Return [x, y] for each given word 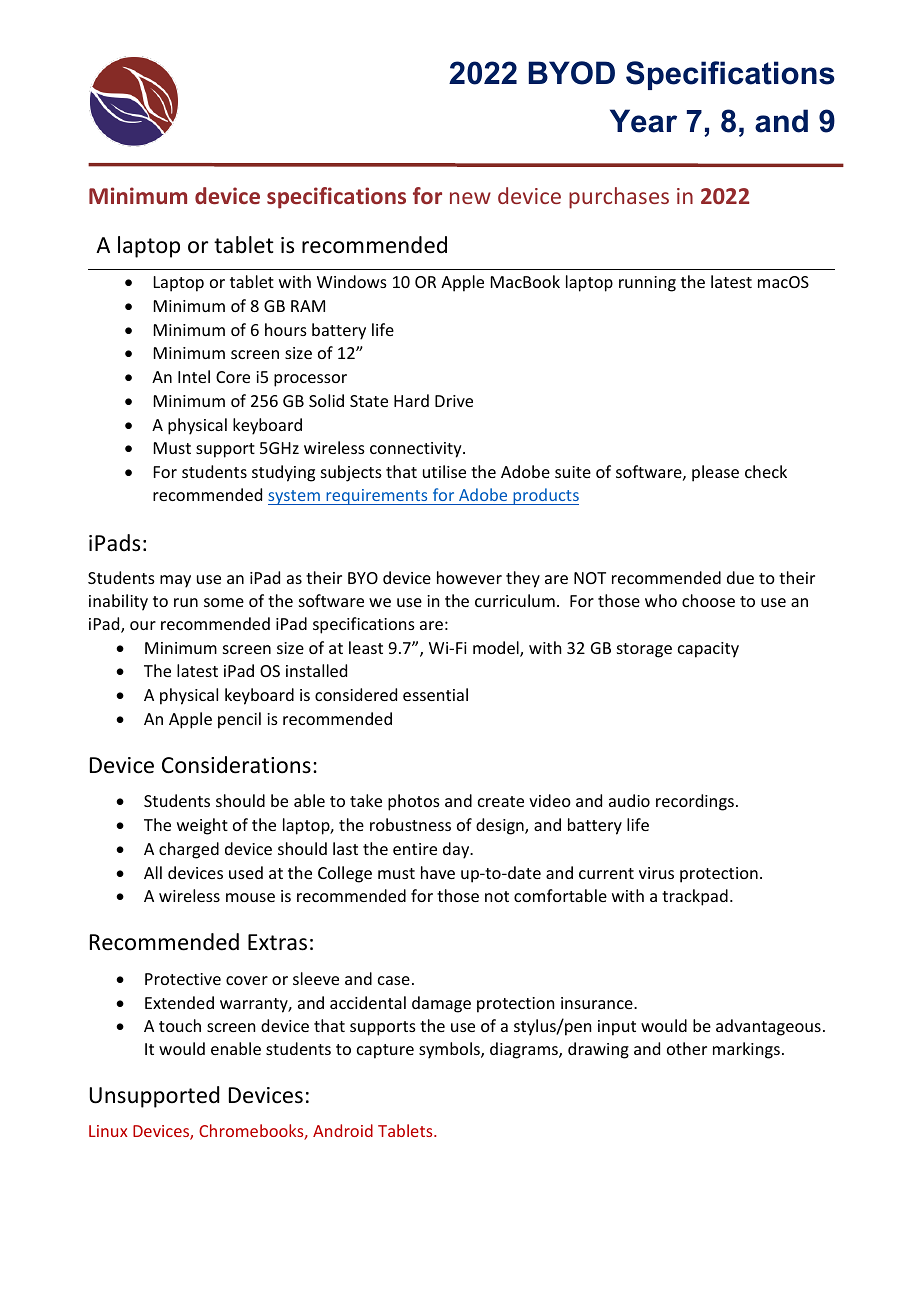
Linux [108, 1131]
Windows [352, 281]
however [469, 577]
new [470, 198]
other [687, 1048]
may [175, 581]
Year [643, 121]
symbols [450, 1050]
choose [708, 600]
